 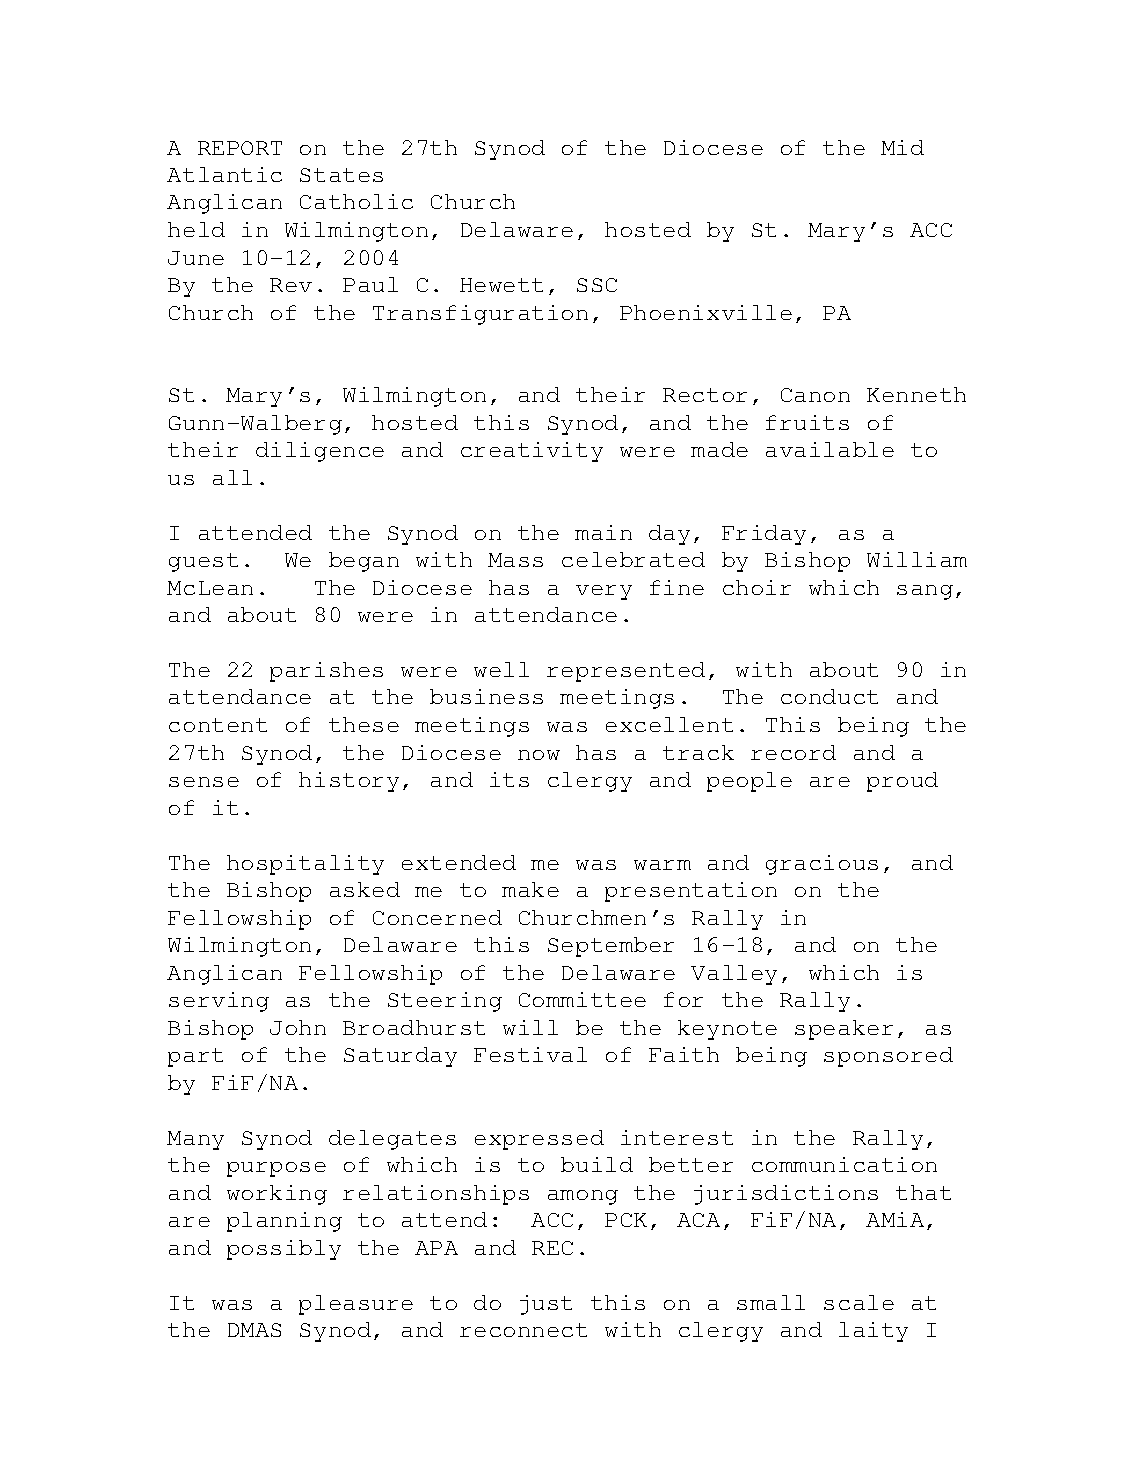 What do you see at coordinates (218, 725) in the document?
I see `content` at bounding box center [218, 725].
